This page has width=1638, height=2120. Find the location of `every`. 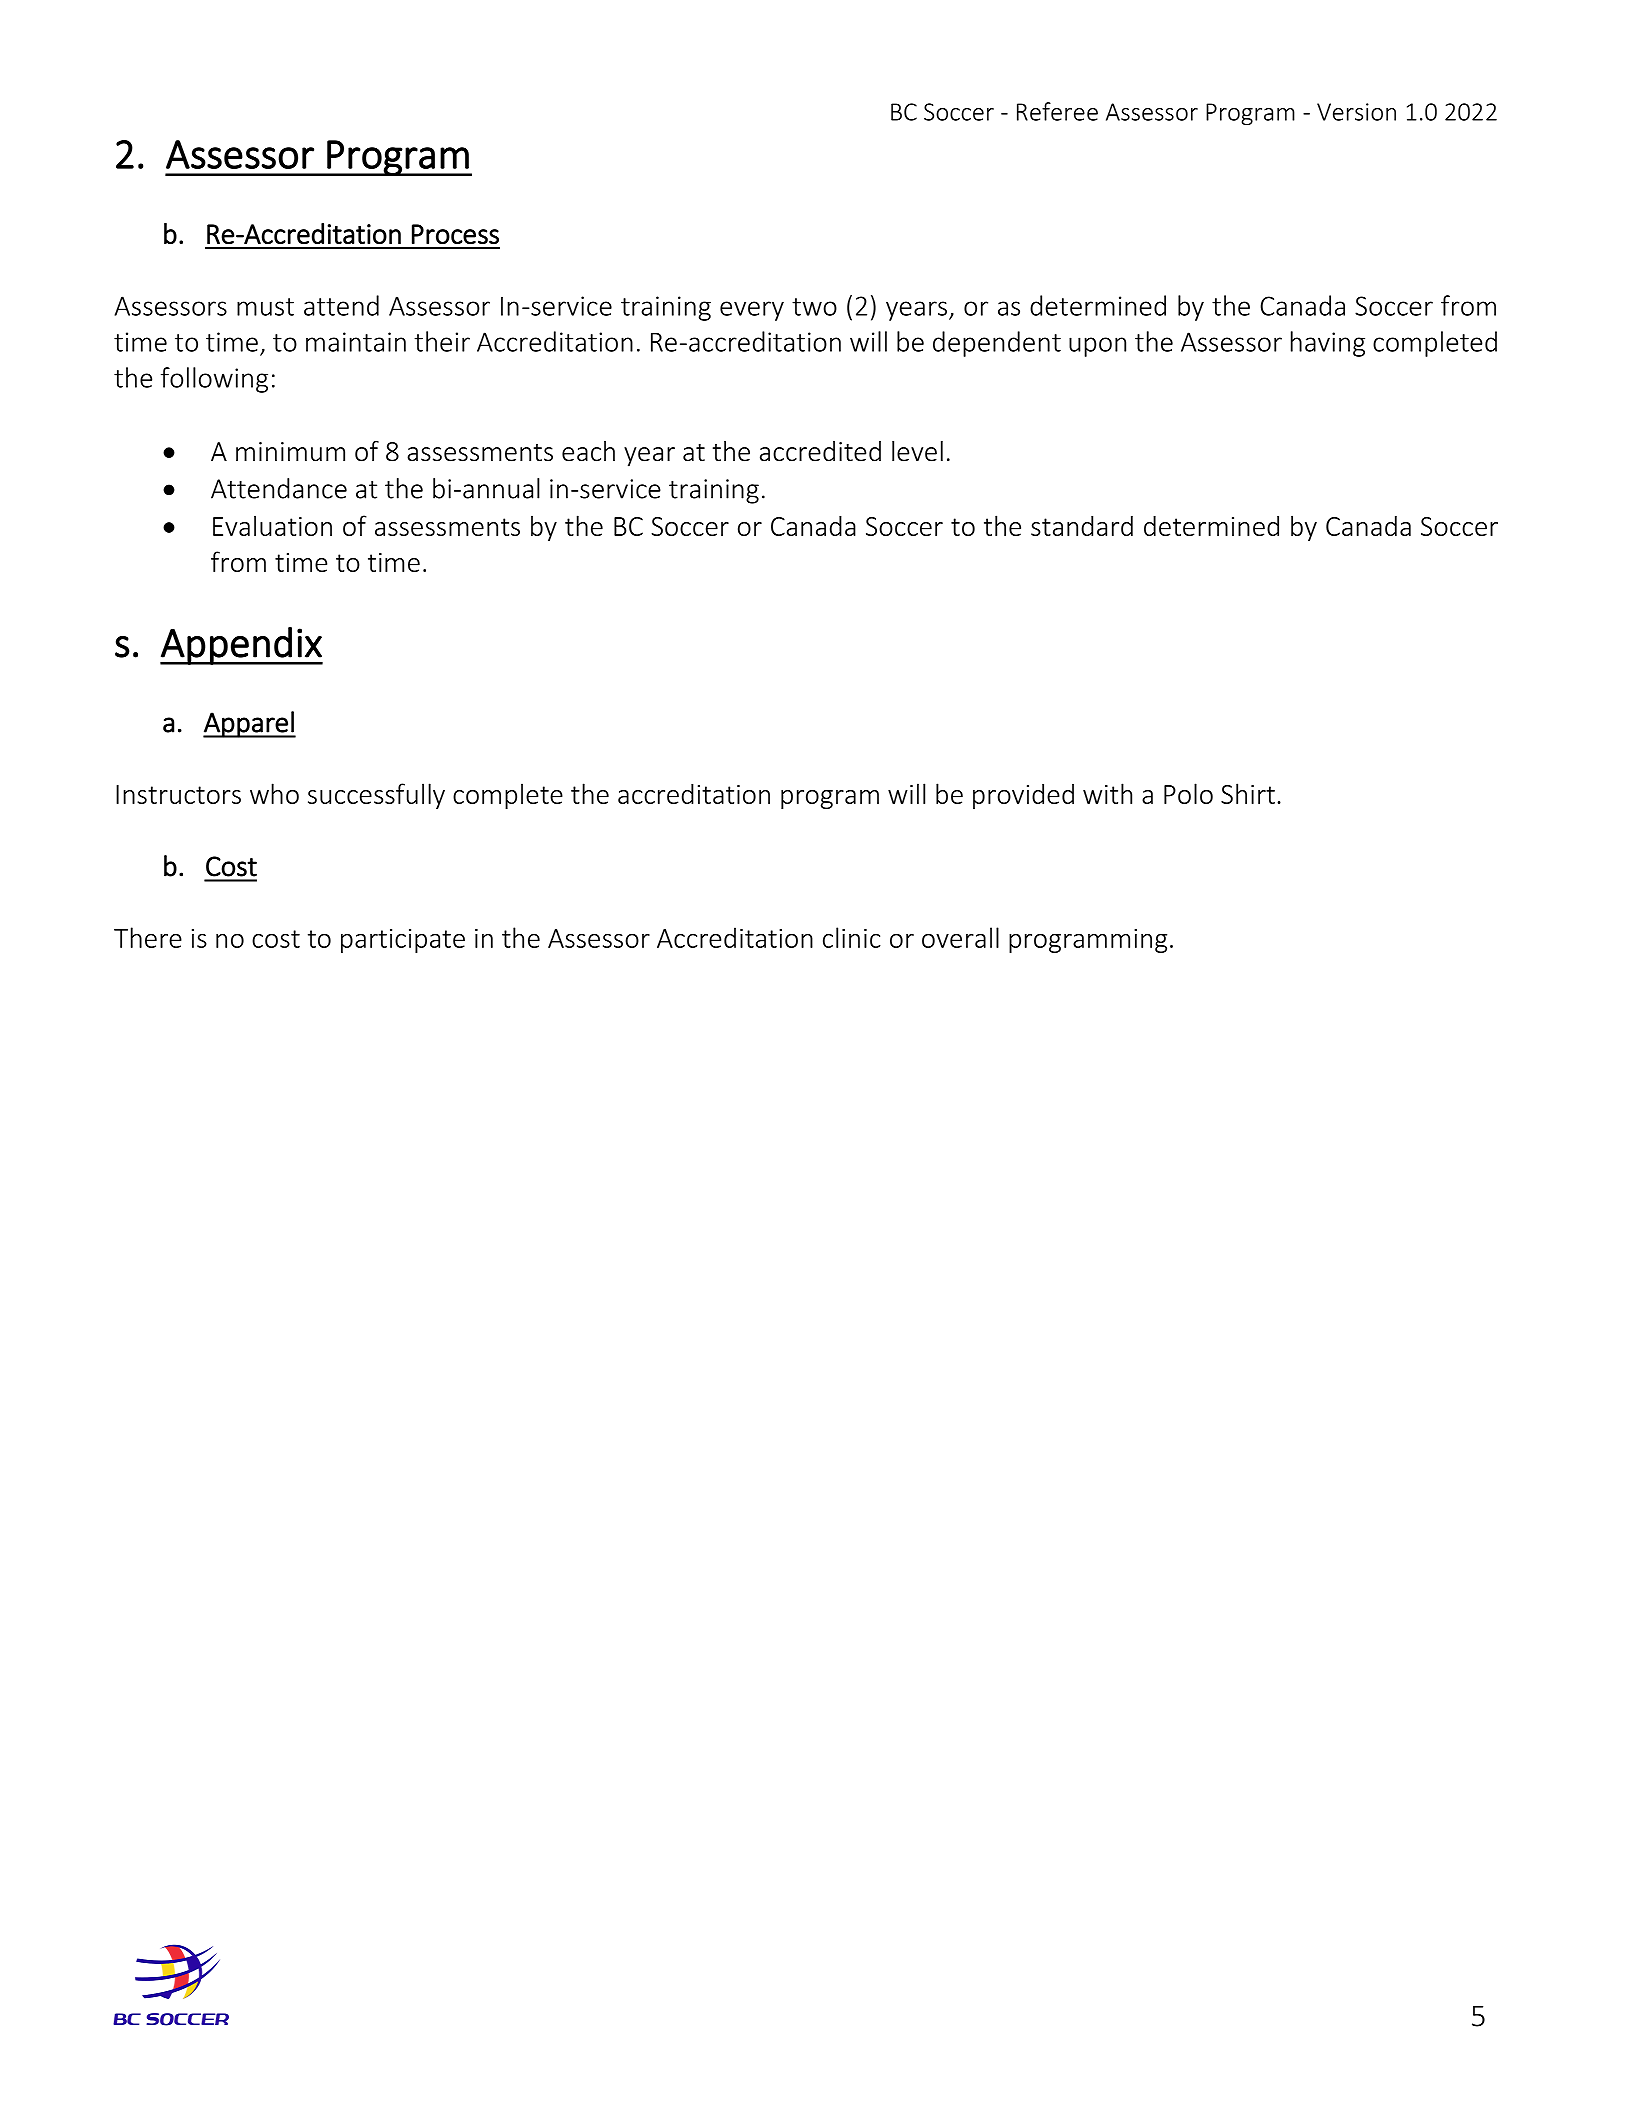

every is located at coordinates (752, 311).
